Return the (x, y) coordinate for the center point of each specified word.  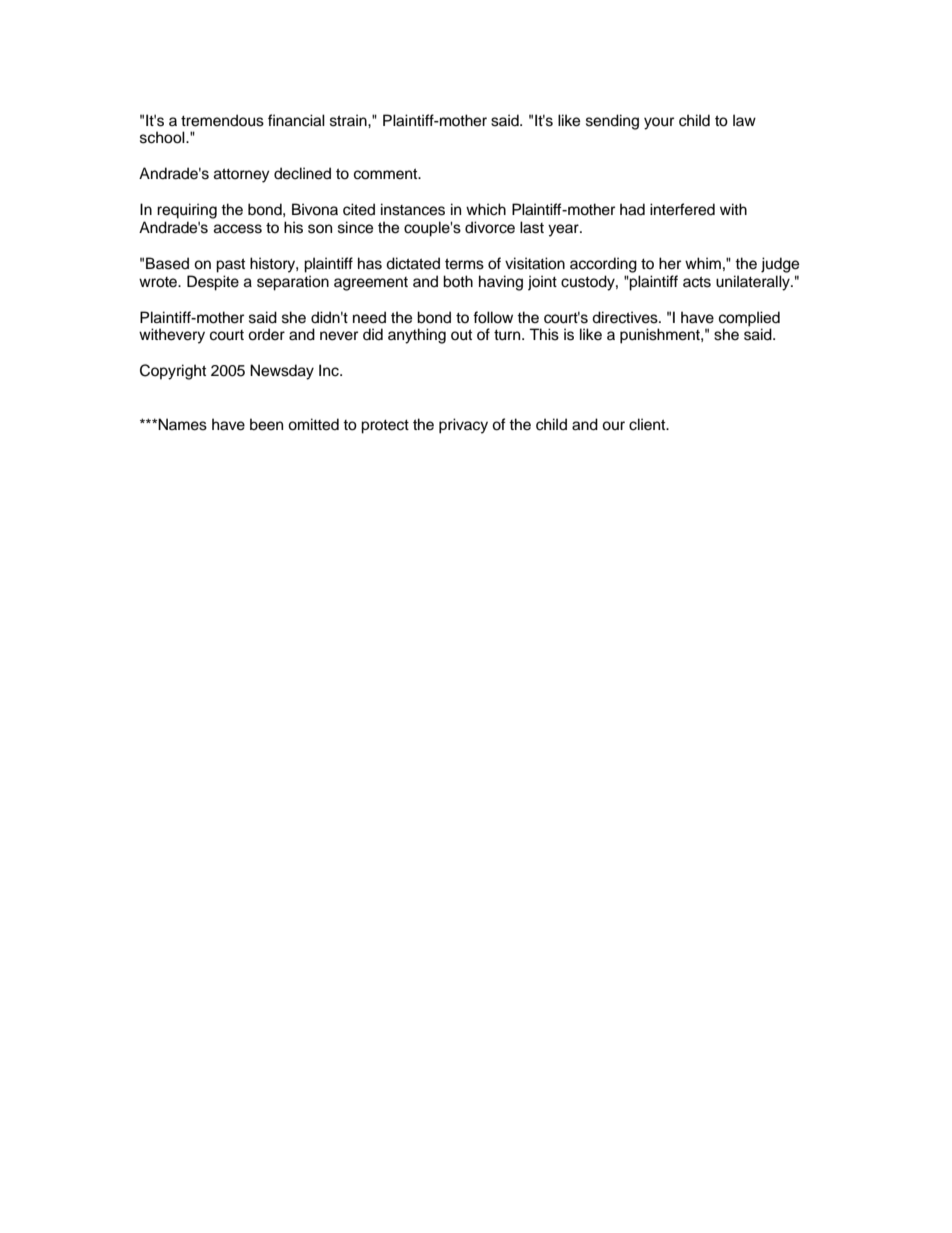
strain (349, 120)
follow (493, 317)
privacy (463, 426)
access (238, 229)
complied (749, 320)
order (266, 334)
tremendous (222, 120)
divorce (490, 227)
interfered (682, 209)
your (659, 123)
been (266, 424)
